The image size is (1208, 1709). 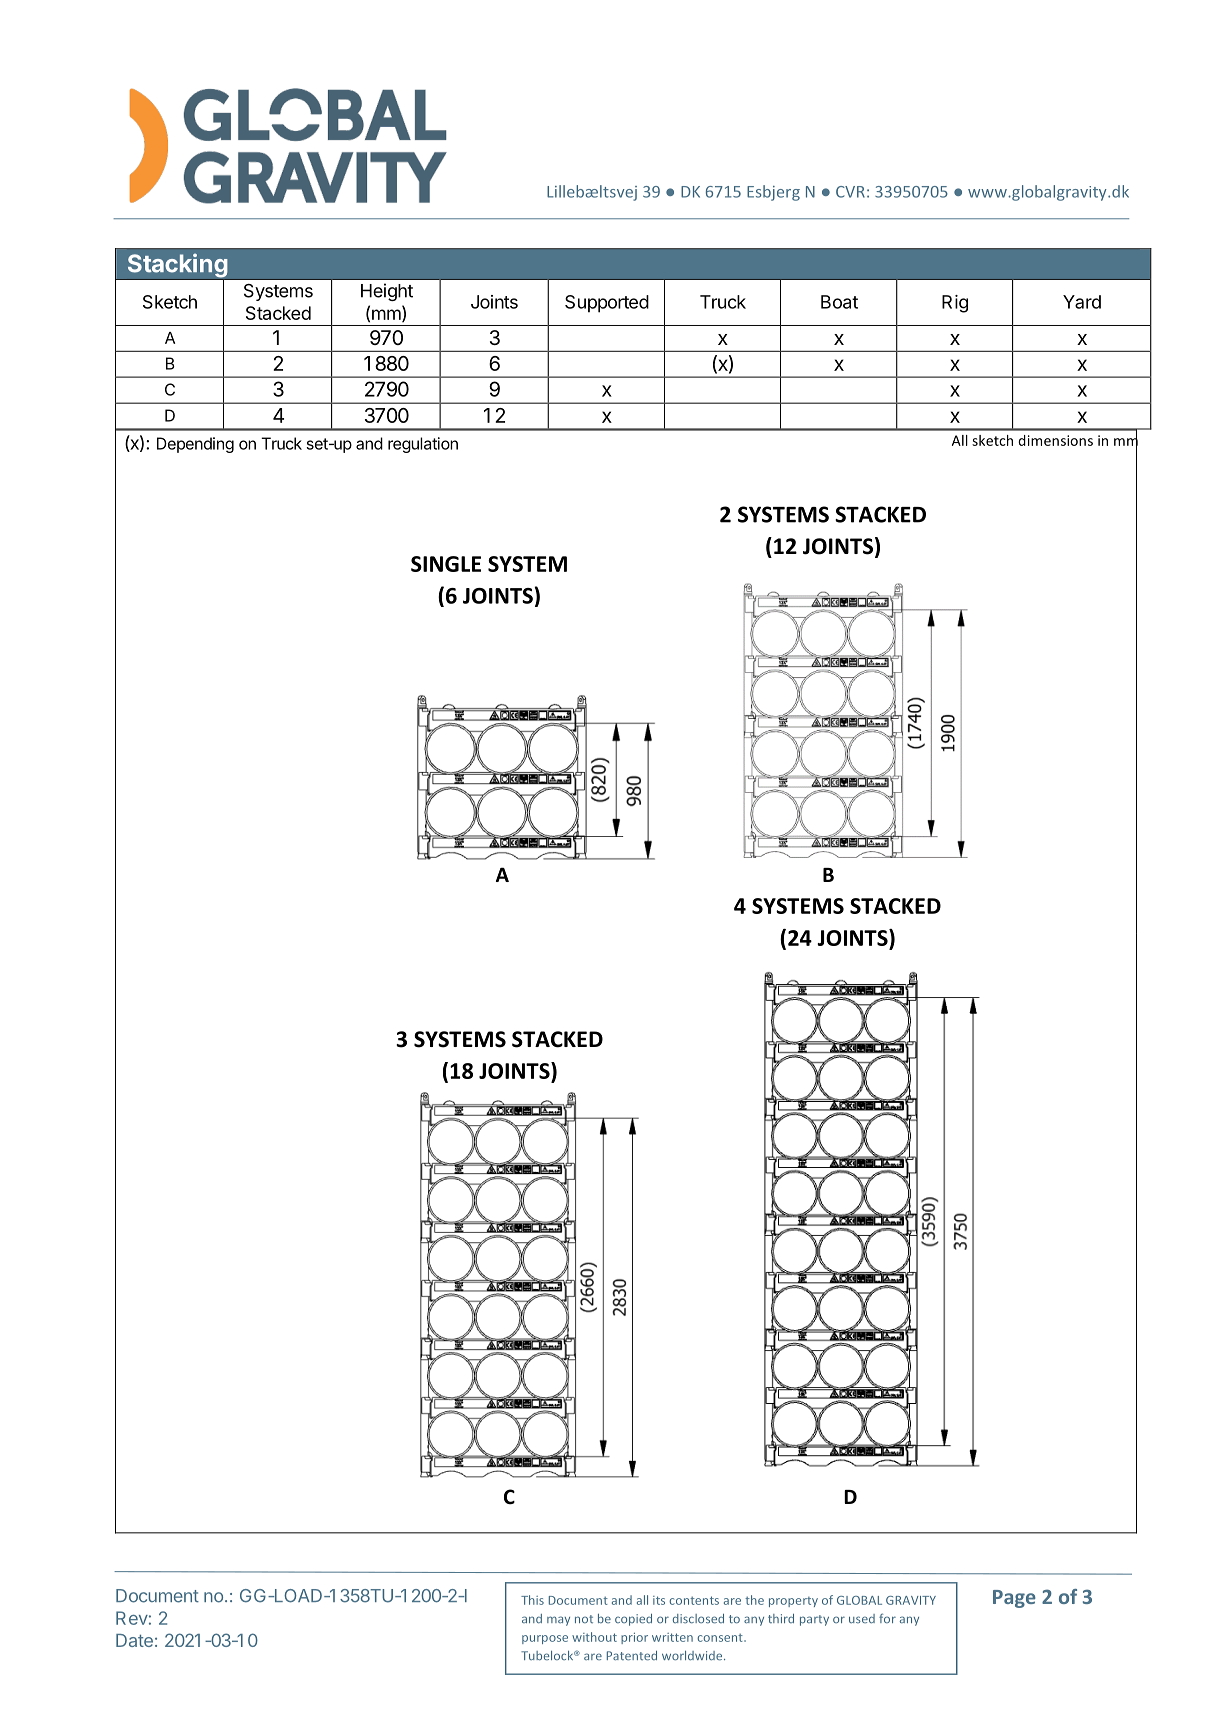 What do you see at coordinates (1014, 1599) in the page?
I see `Page` at bounding box center [1014, 1599].
